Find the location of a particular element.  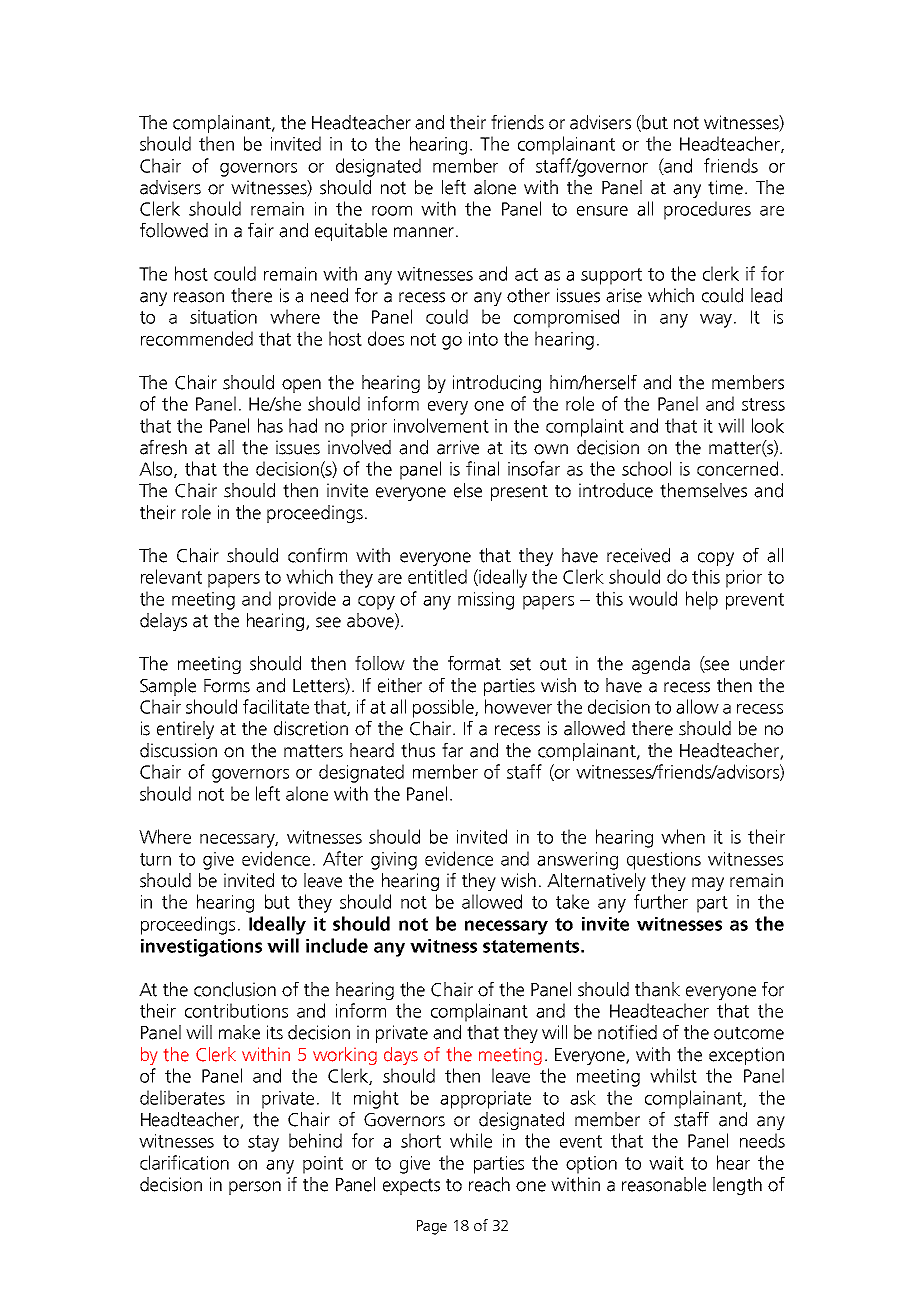

may is located at coordinates (708, 884).
